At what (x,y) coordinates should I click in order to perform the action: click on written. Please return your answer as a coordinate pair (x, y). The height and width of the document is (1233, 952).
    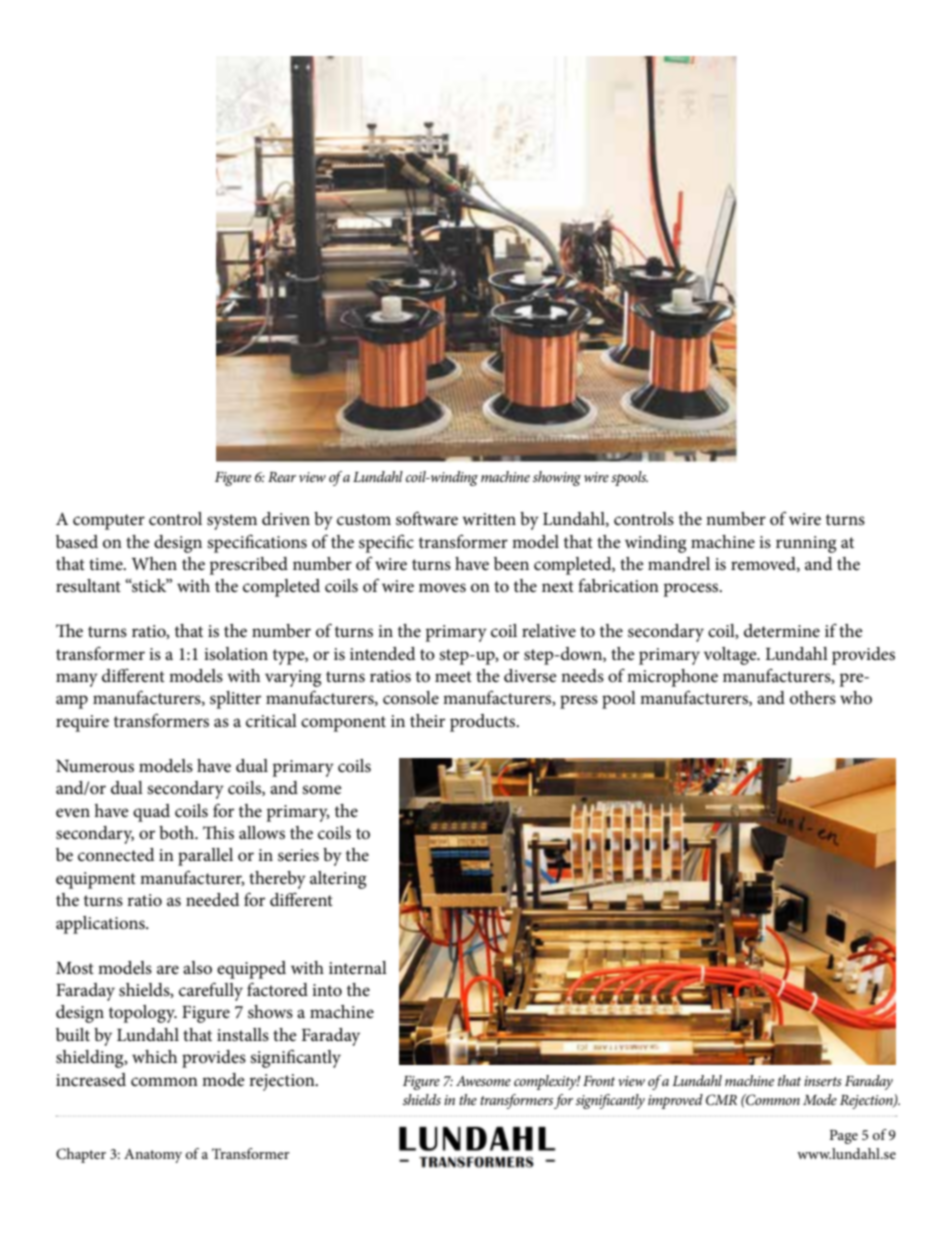
    Looking at the image, I should click on (489, 519).
